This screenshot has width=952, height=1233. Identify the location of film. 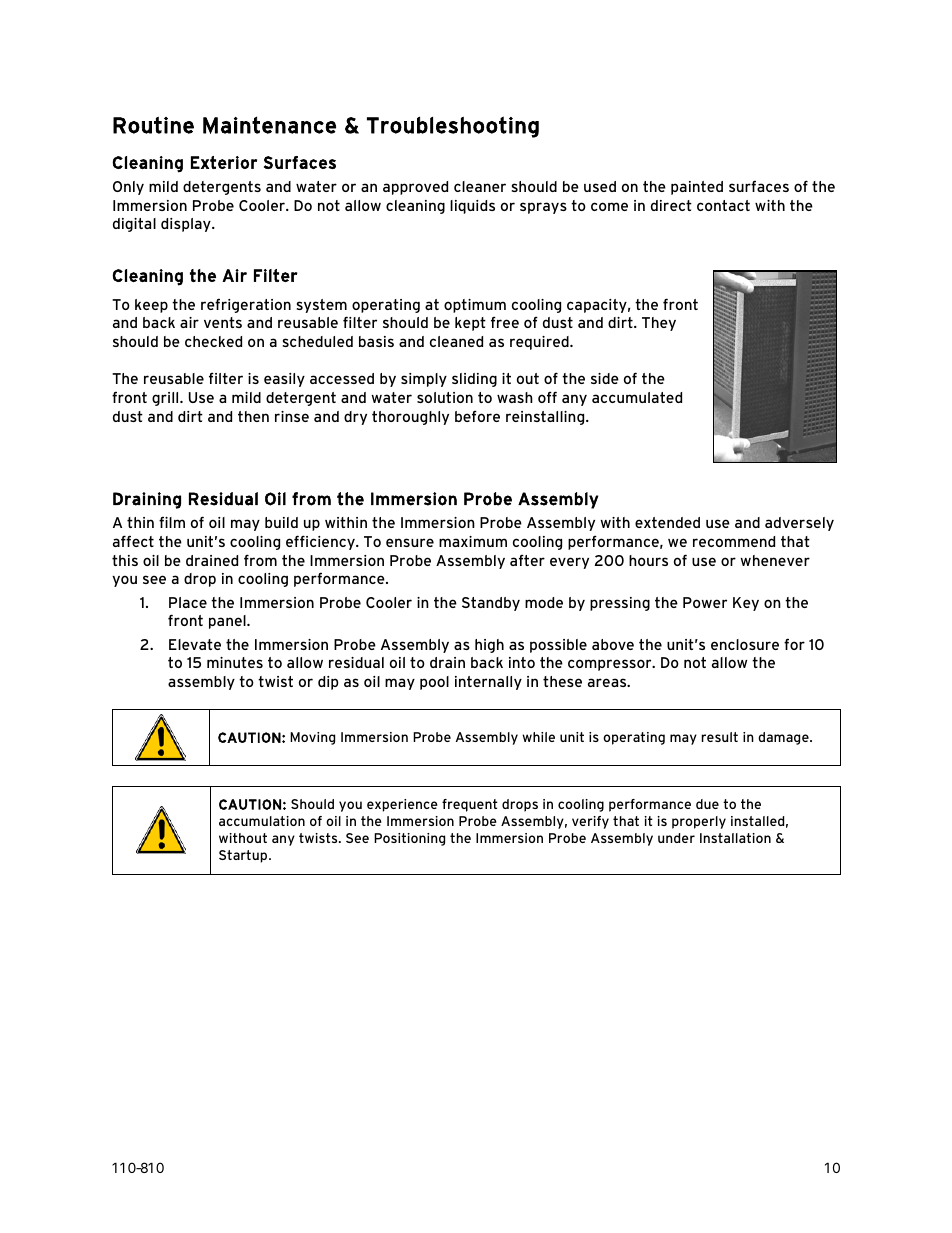
(172, 522).
